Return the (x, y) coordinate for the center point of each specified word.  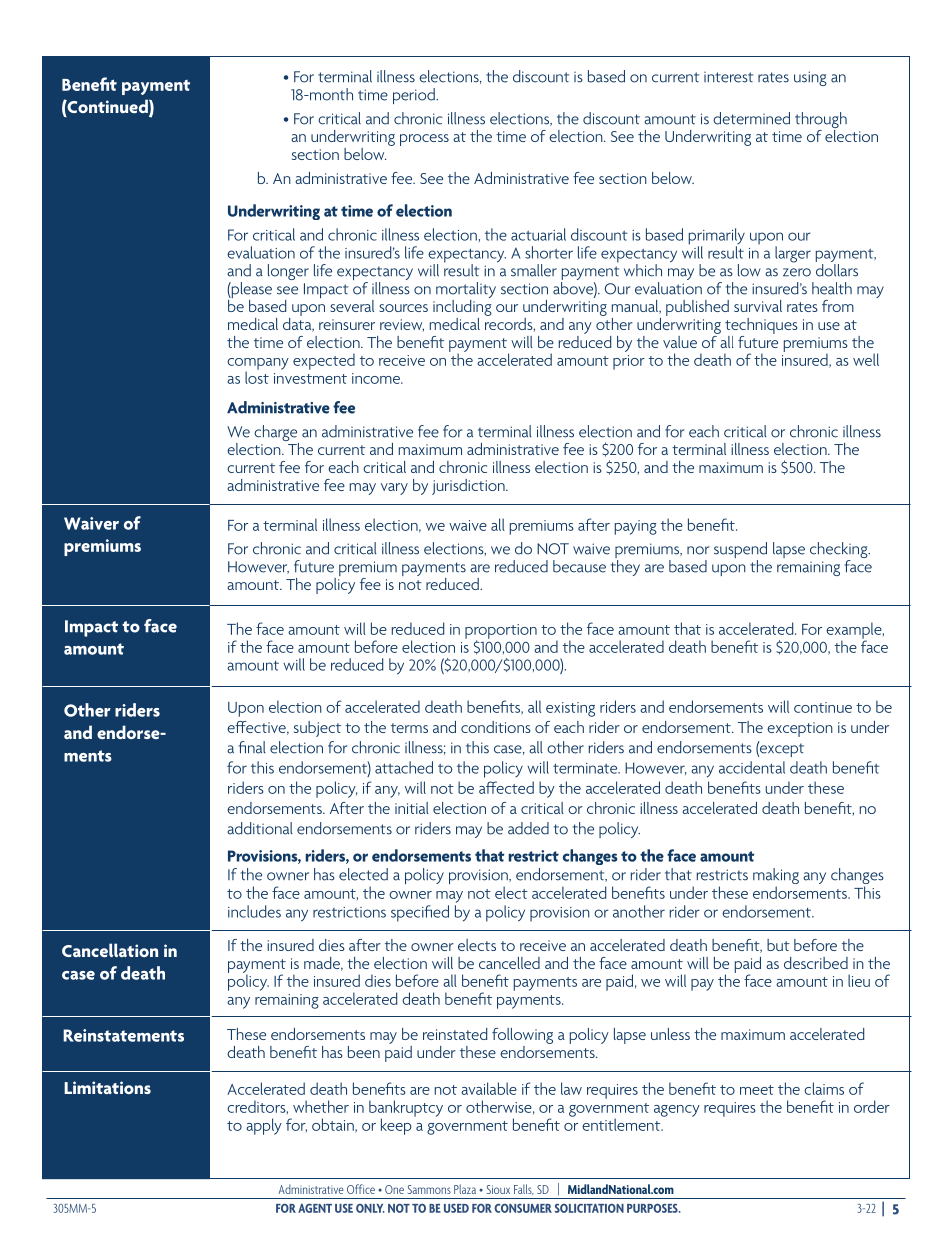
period (415, 96)
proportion (501, 632)
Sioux (498, 1189)
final (252, 747)
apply (264, 1126)
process (424, 140)
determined (751, 118)
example (855, 631)
